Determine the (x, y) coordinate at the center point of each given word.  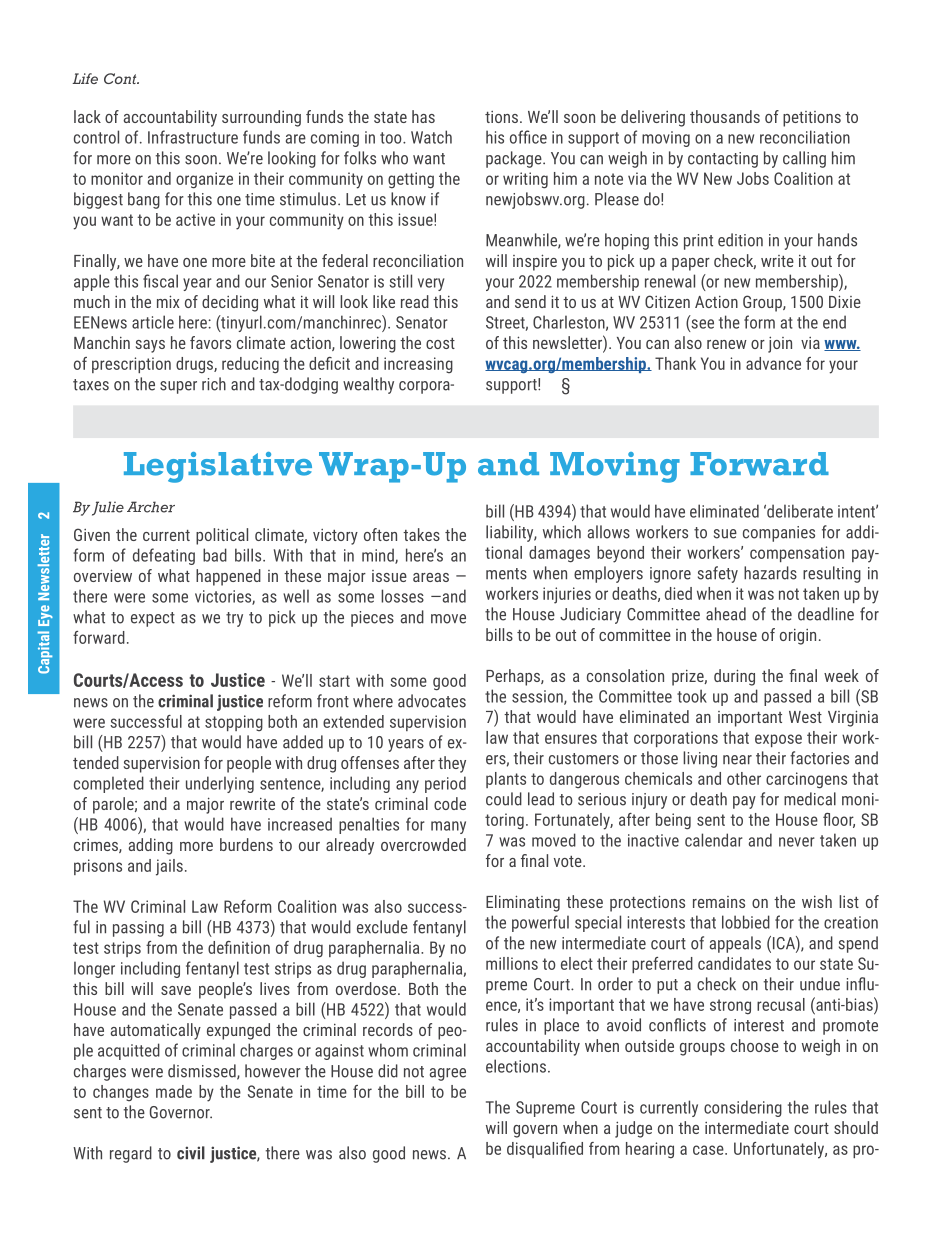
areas (431, 577)
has (423, 116)
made (174, 1091)
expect (153, 619)
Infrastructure (193, 137)
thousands (725, 116)
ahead (726, 614)
